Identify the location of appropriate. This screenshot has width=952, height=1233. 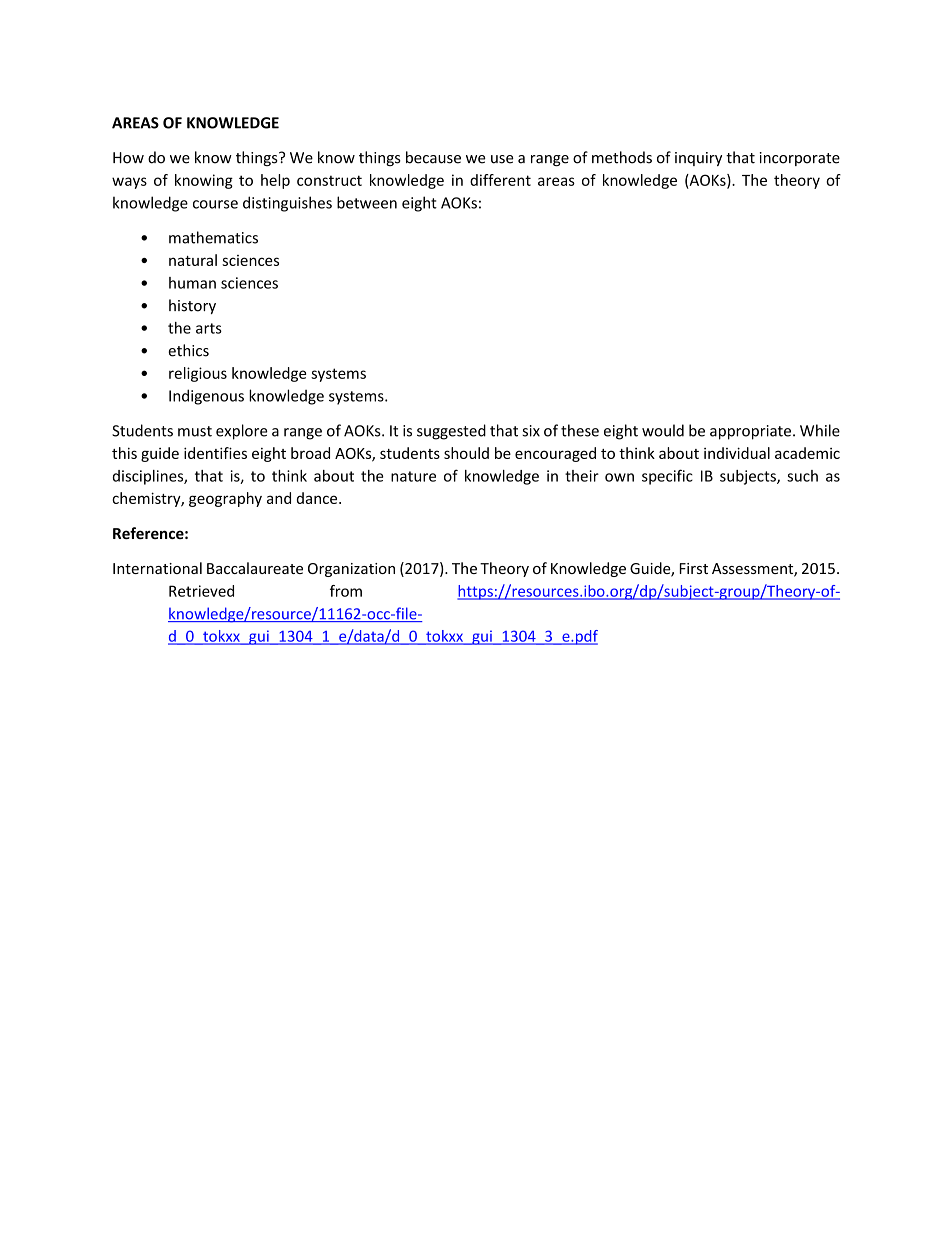
(750, 432).
